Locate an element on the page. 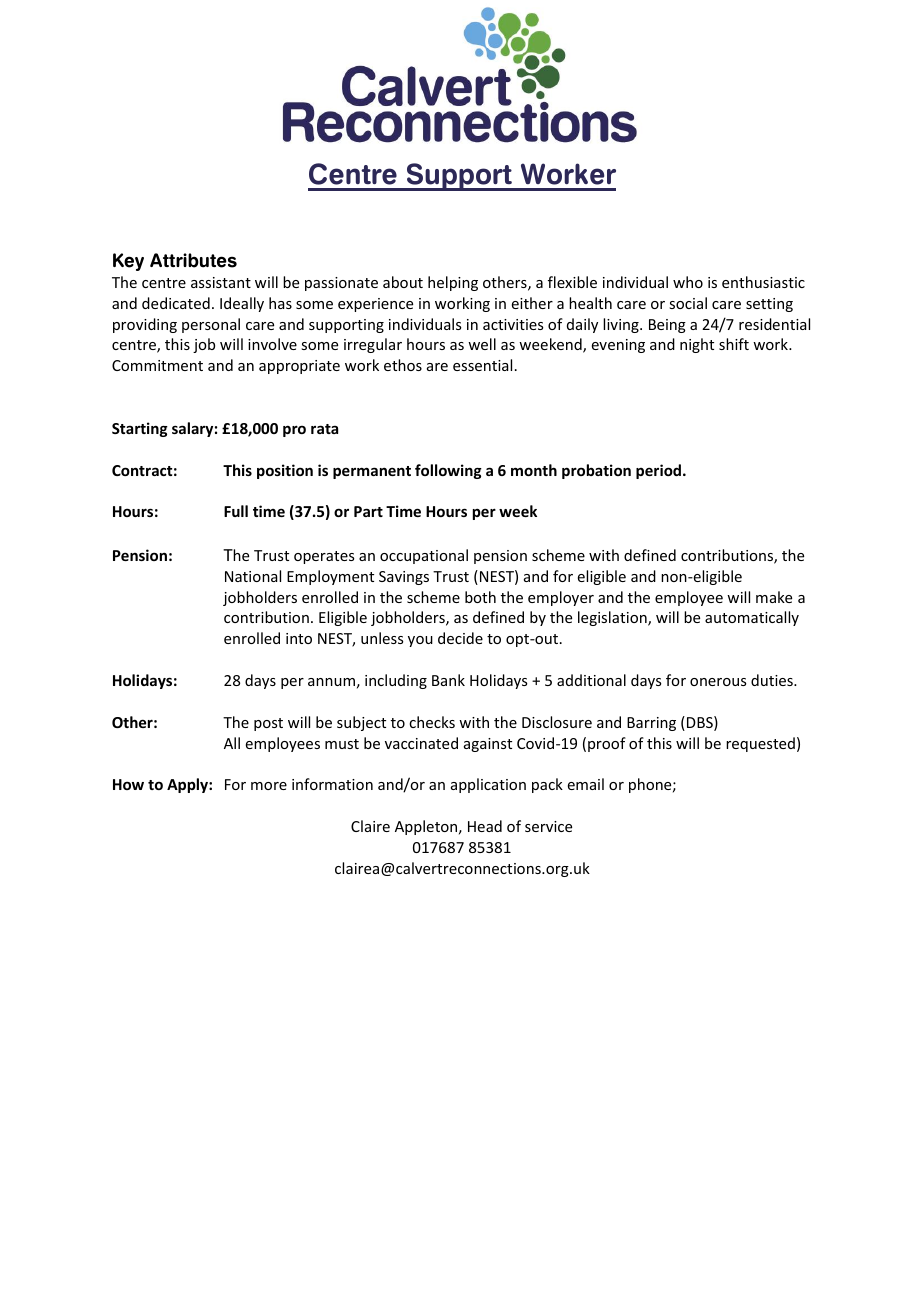 This document has width=924, height=1308. checks is located at coordinates (432, 722).
